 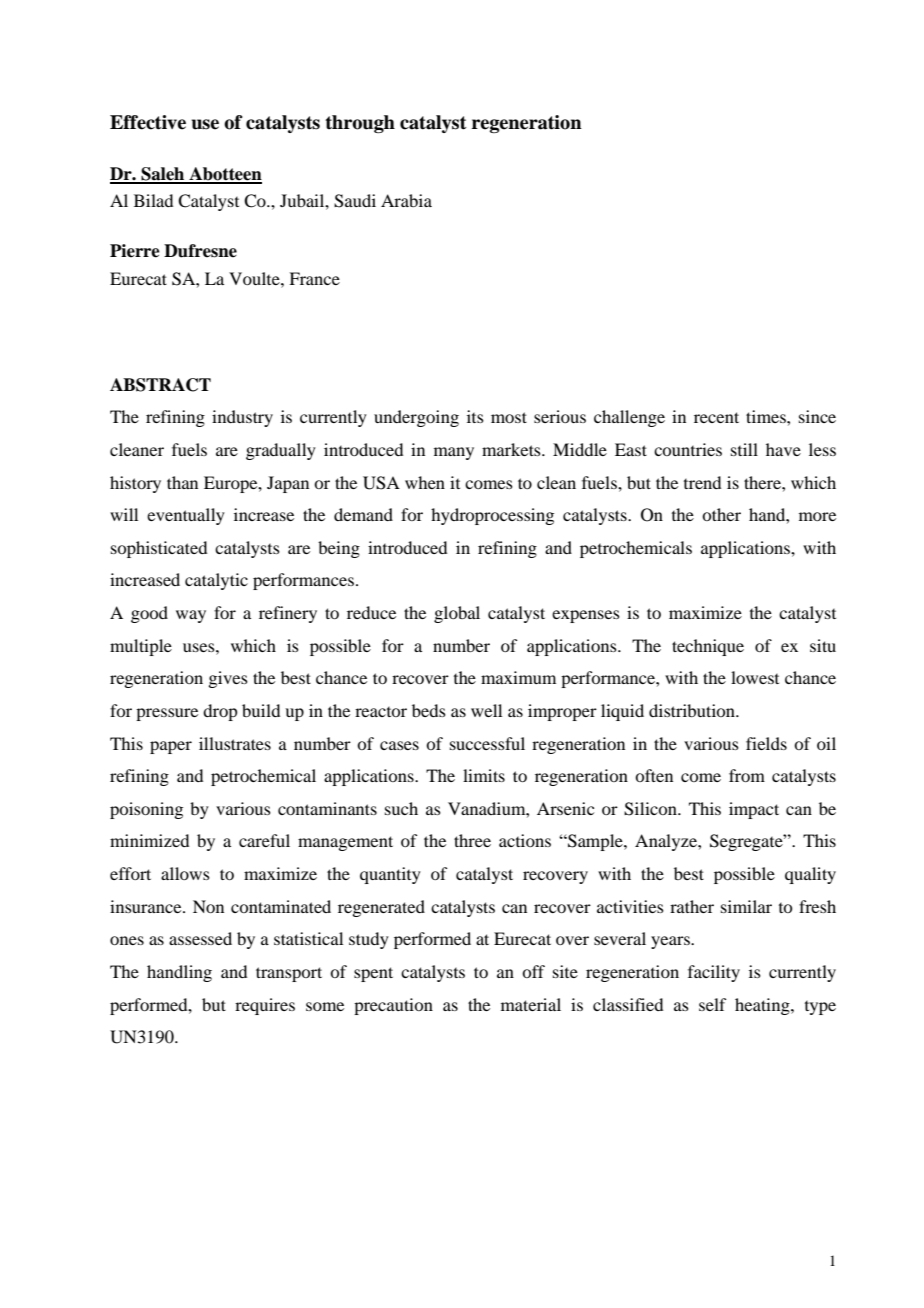 I want to click on global, so click(x=457, y=614).
